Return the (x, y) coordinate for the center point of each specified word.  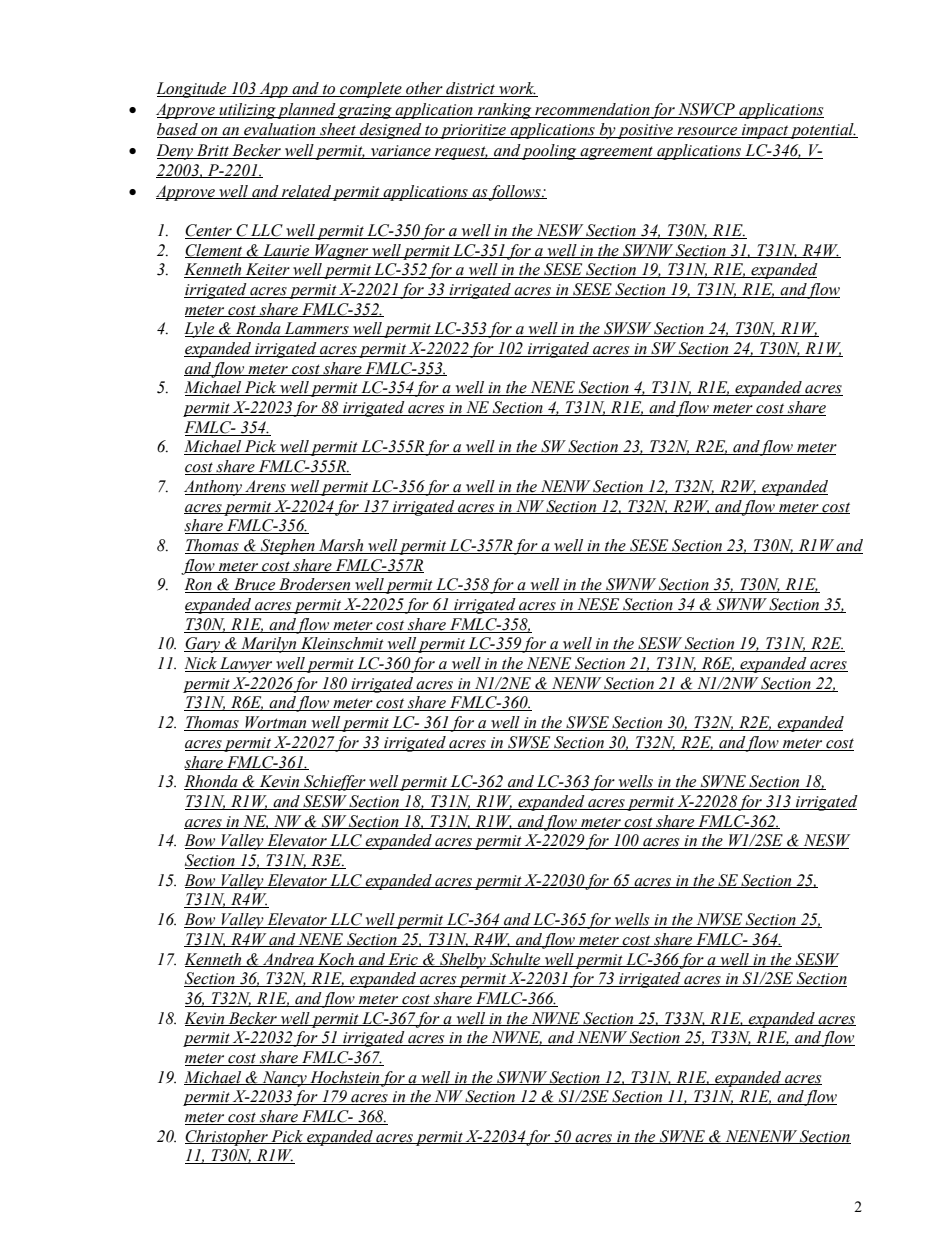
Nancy (284, 1079)
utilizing (247, 111)
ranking (505, 111)
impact (765, 131)
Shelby (463, 961)
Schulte (515, 960)
